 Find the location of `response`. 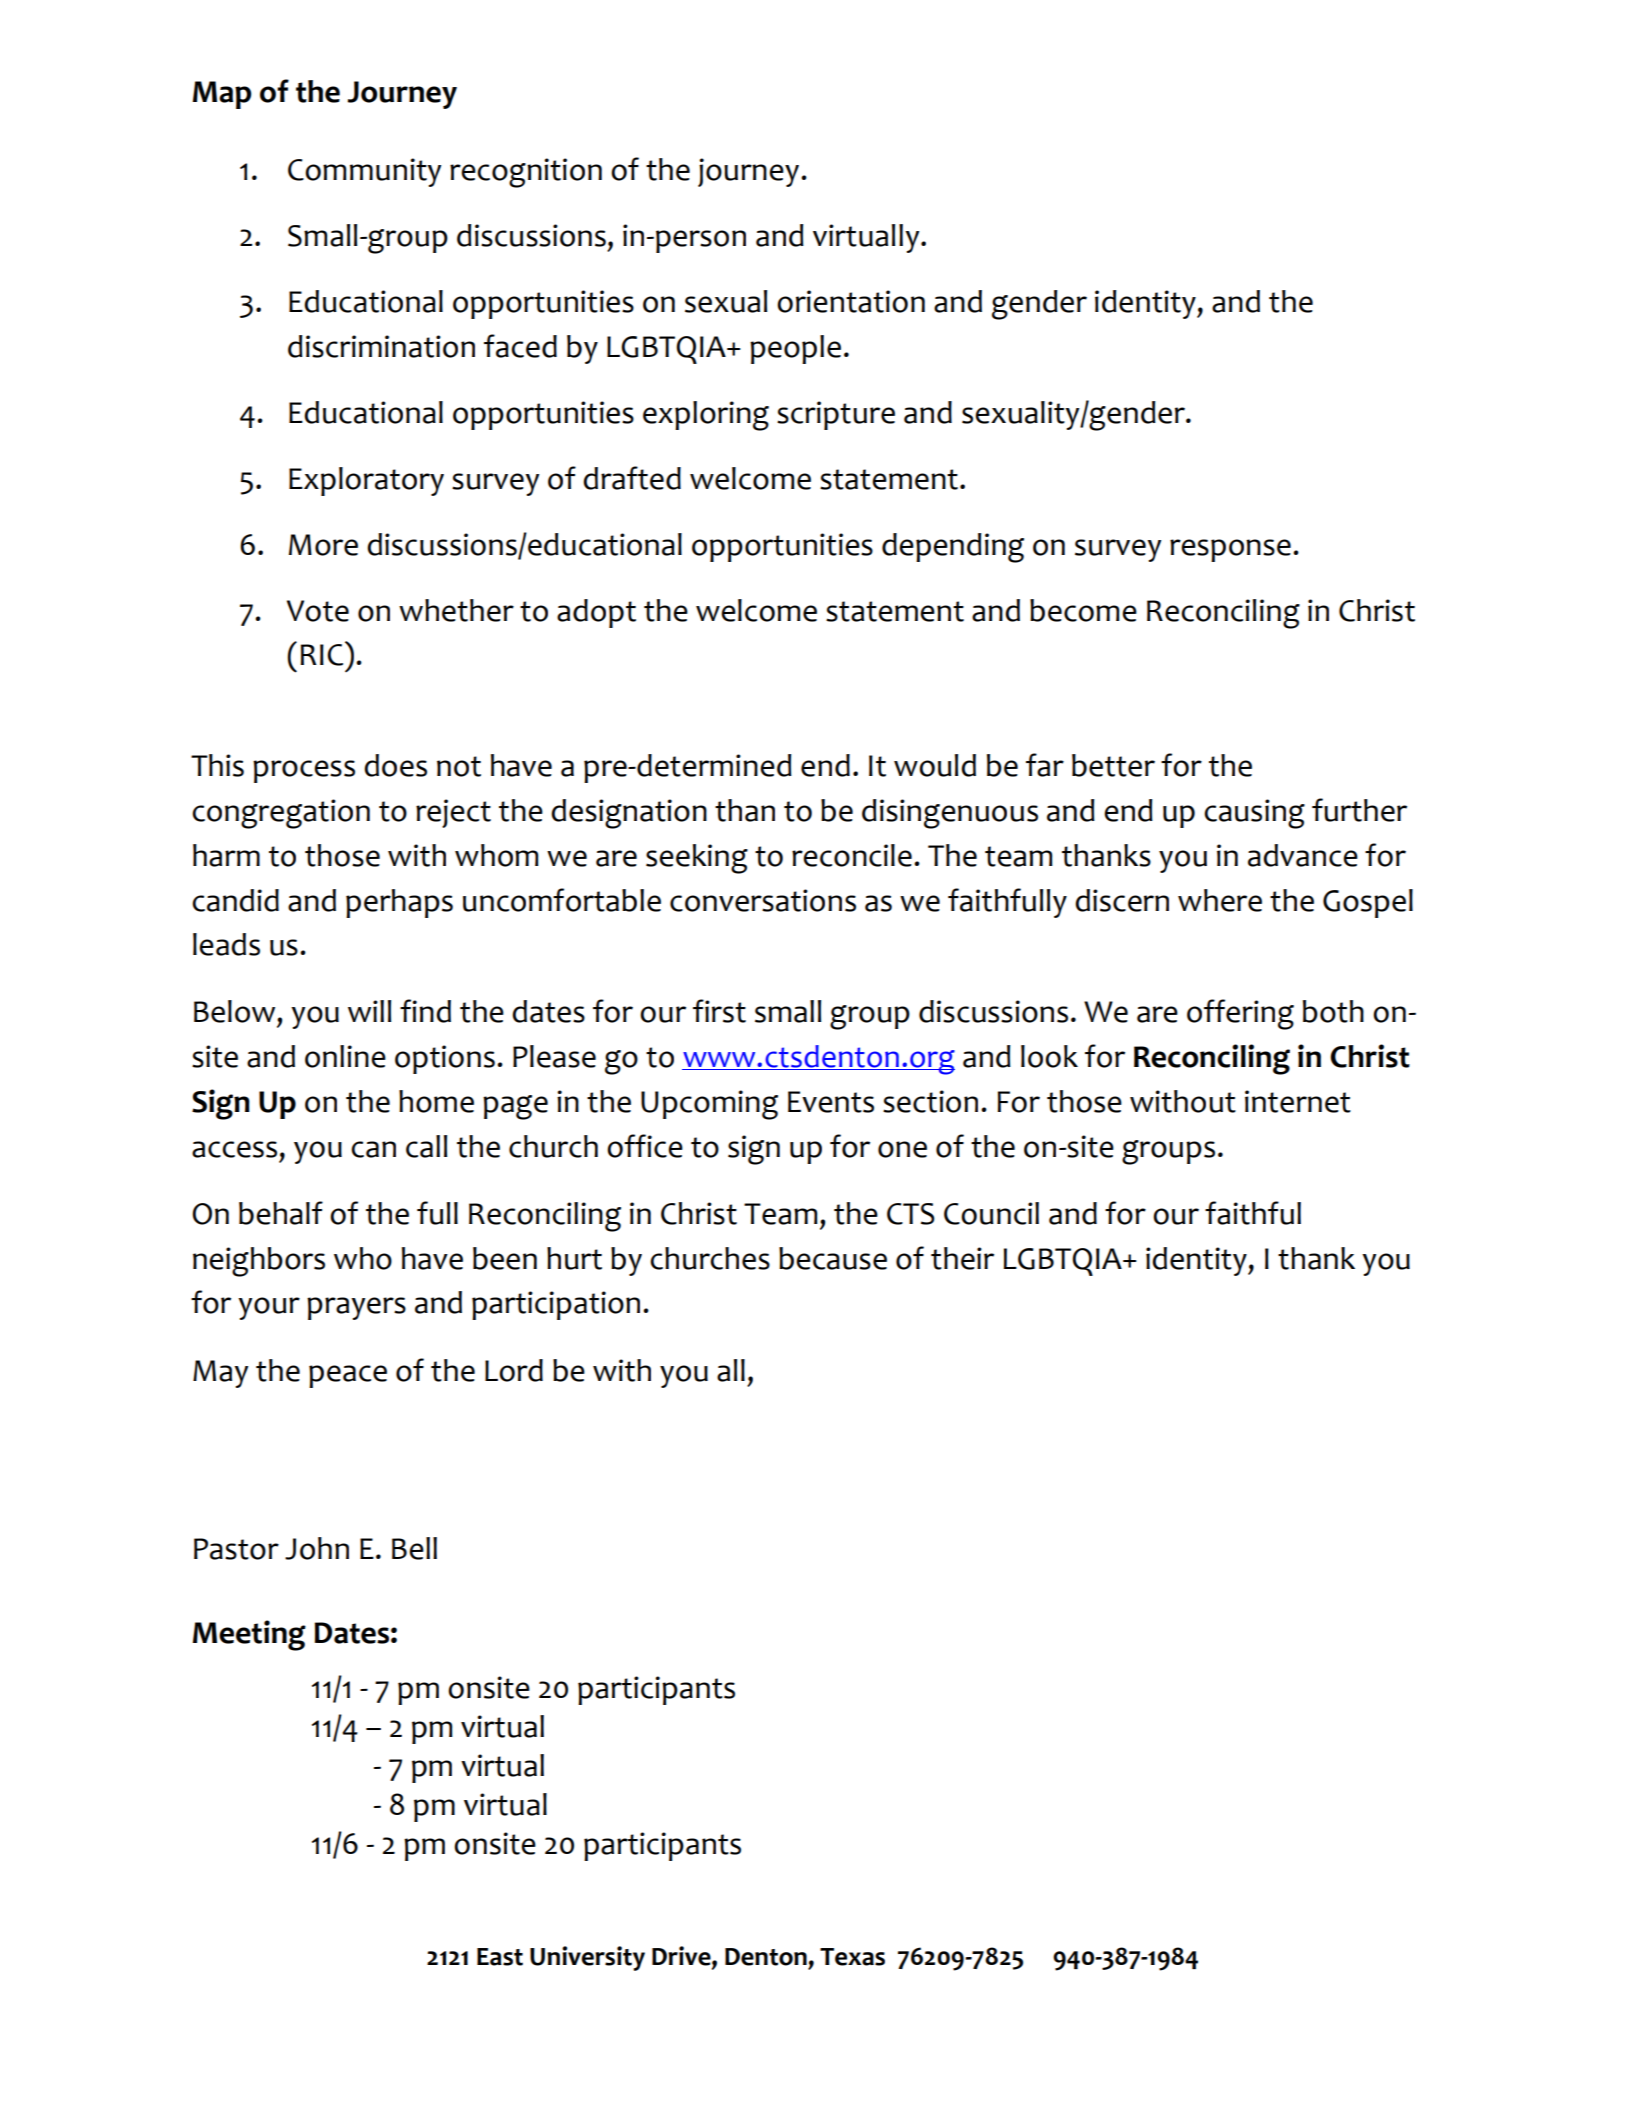

response is located at coordinates (1230, 550).
